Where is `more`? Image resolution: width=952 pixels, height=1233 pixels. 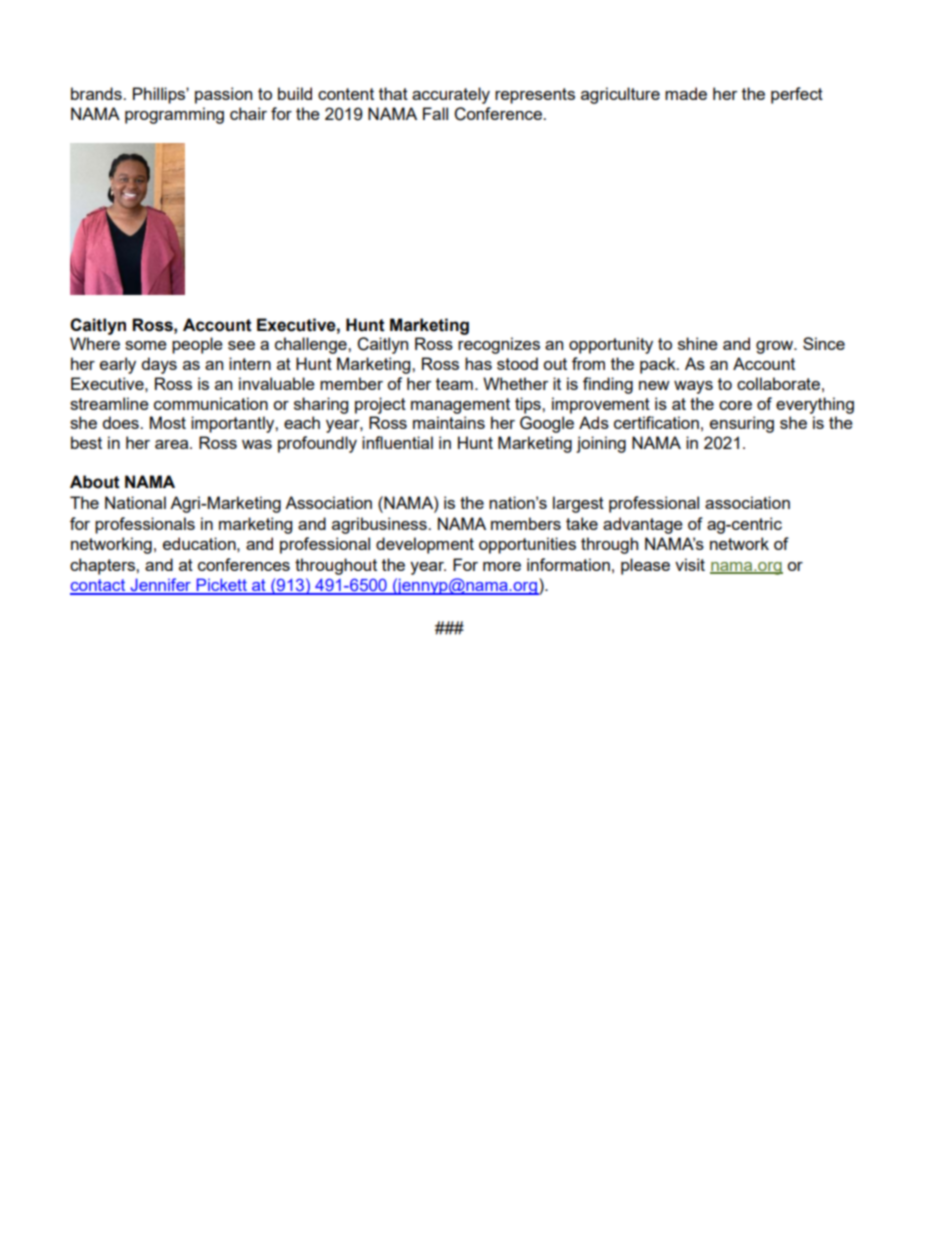 more is located at coordinates (502, 566).
